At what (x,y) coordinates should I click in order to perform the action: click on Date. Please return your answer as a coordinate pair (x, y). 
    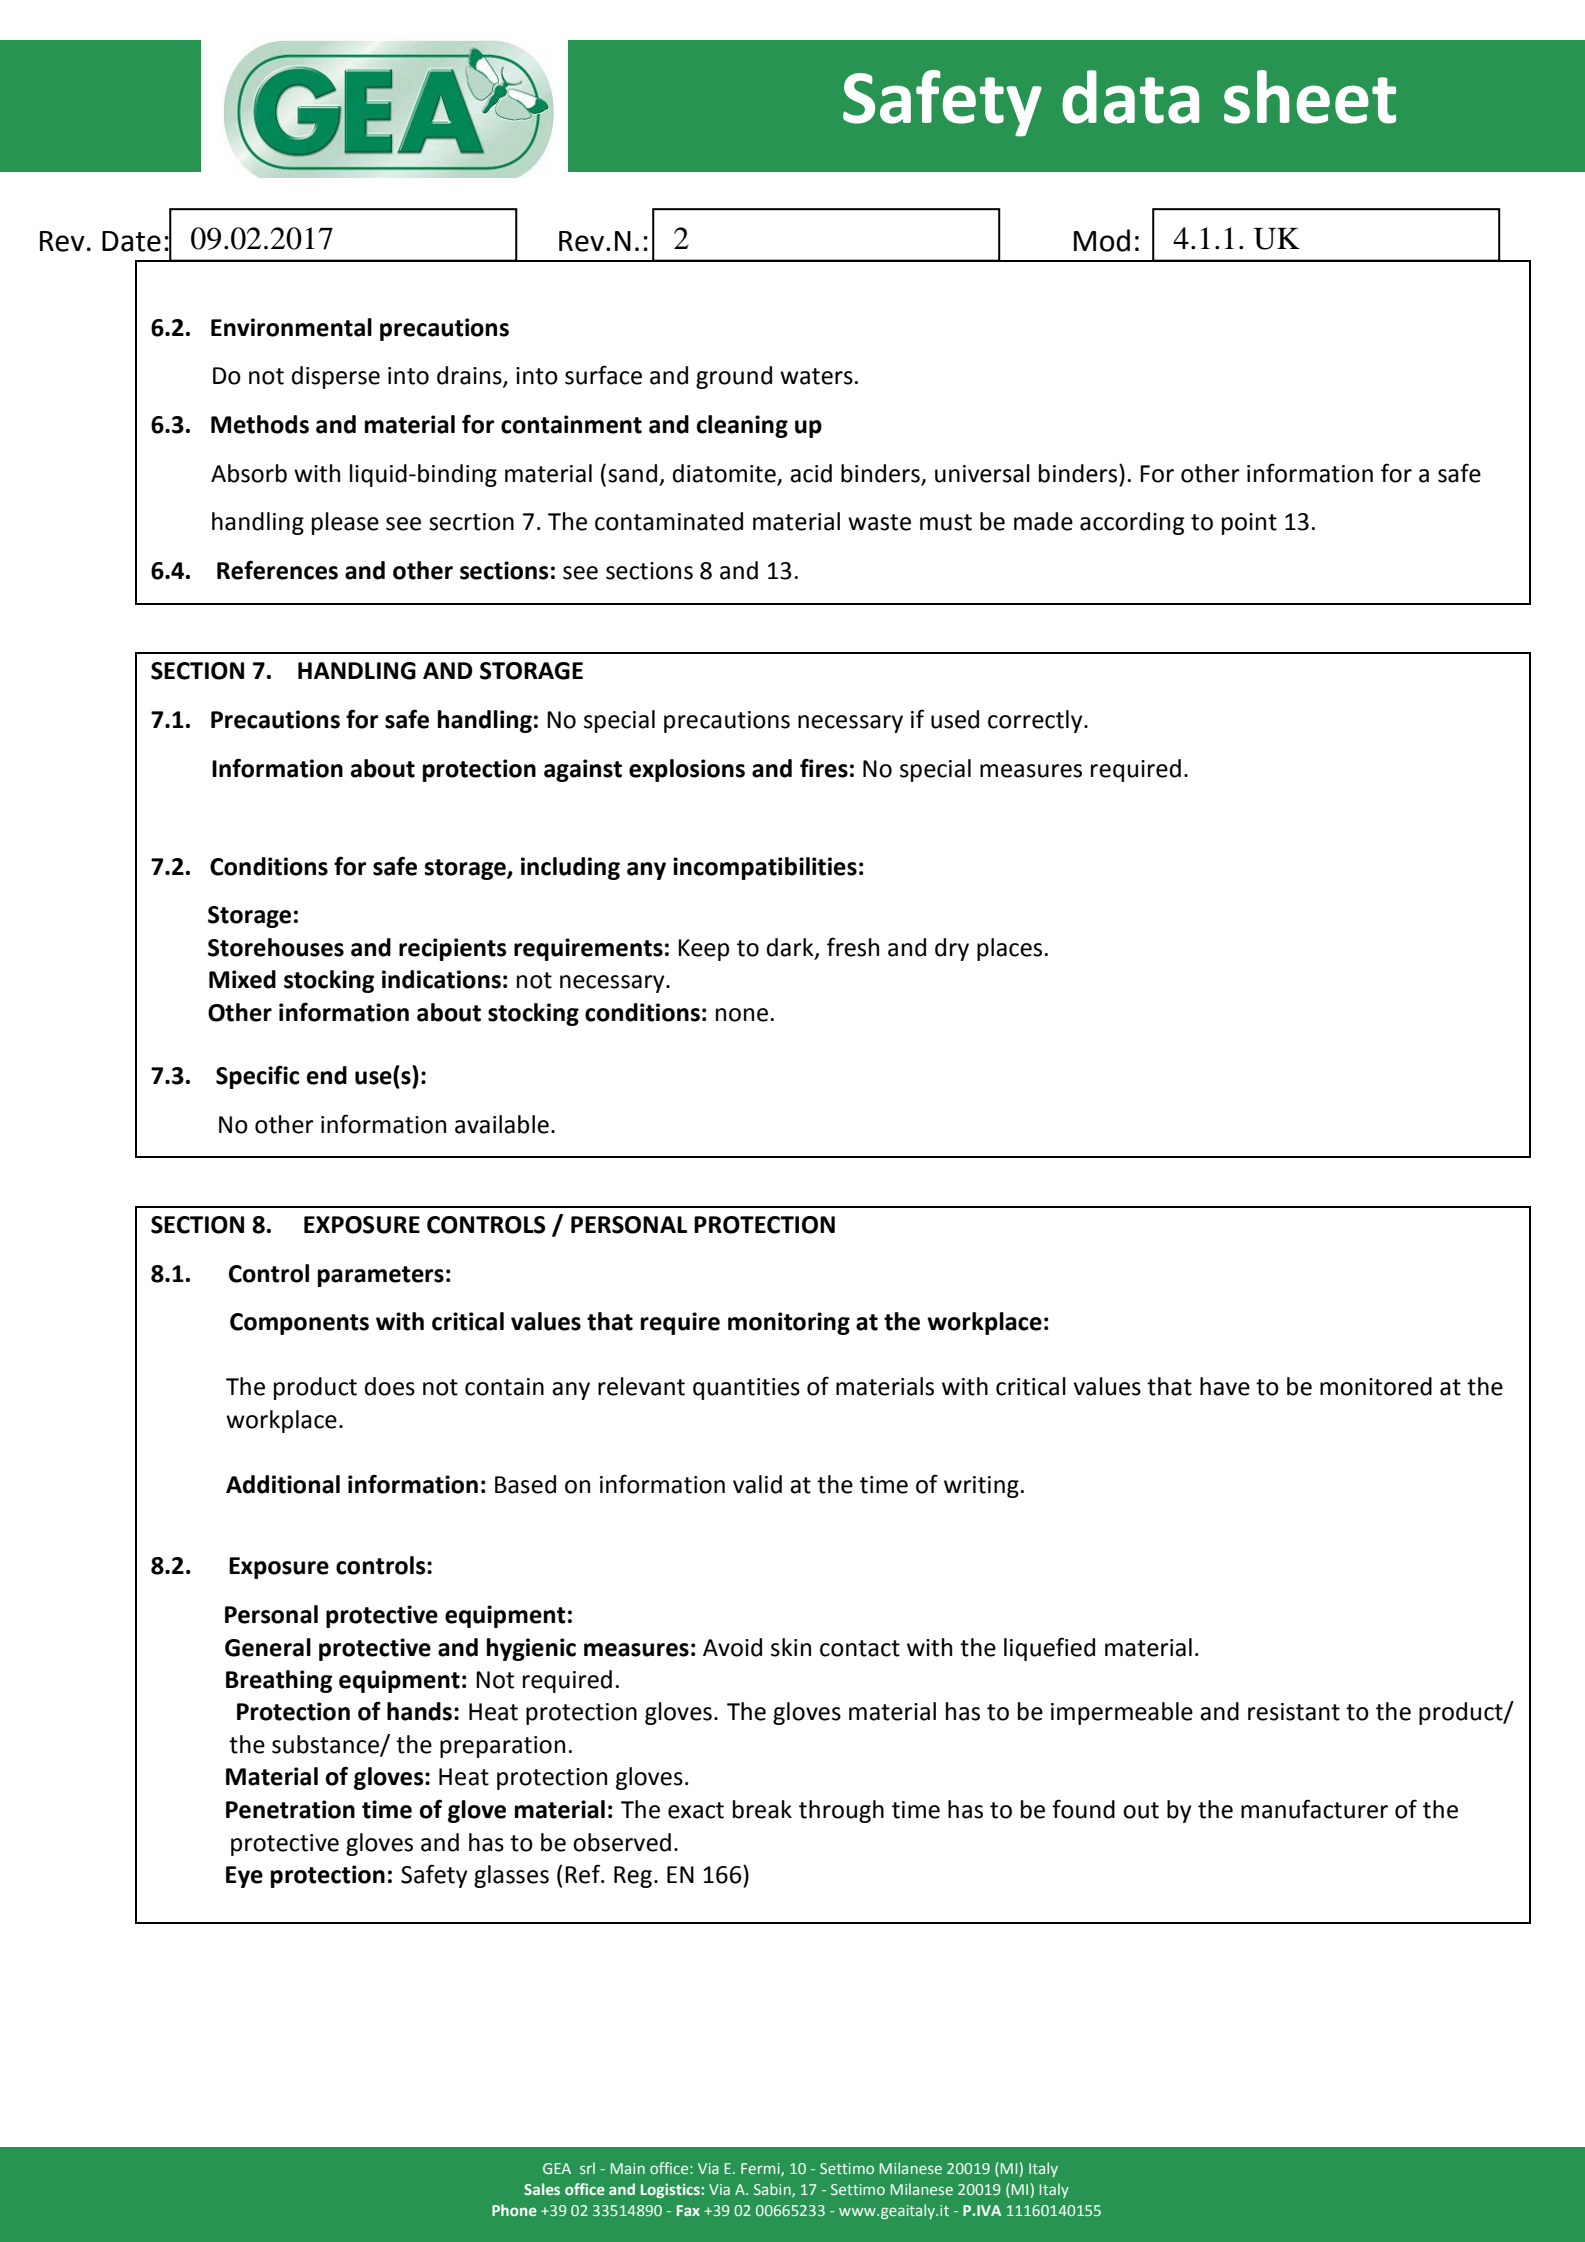
    Looking at the image, I should click on (131, 241).
